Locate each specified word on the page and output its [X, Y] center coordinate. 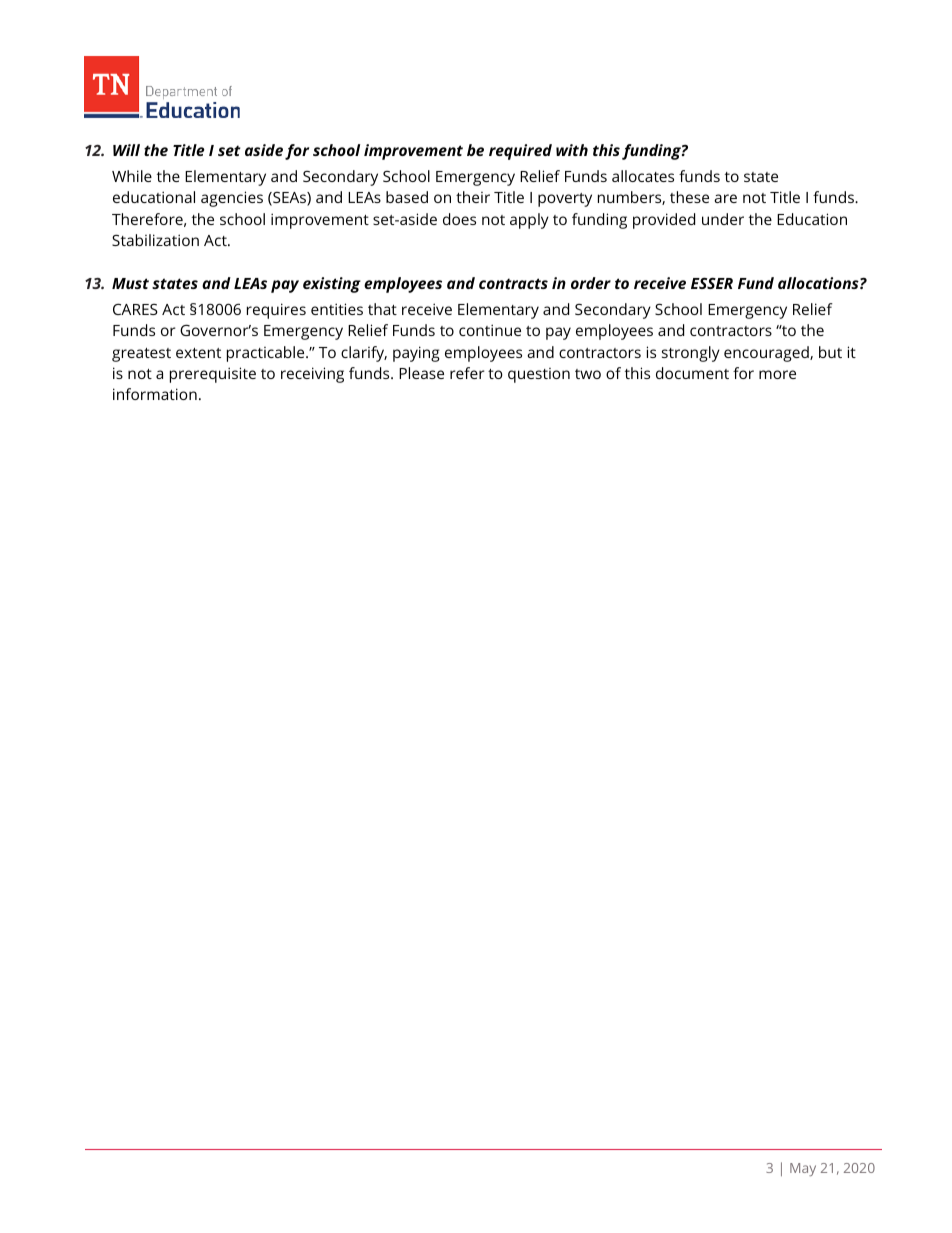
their [473, 197]
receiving [312, 375]
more [777, 374]
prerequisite [213, 375]
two [588, 374]
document [692, 373]
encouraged [767, 354]
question [539, 375]
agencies [232, 199]
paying [416, 354]
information [155, 394]
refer [467, 373]
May [803, 1169]
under [723, 219]
